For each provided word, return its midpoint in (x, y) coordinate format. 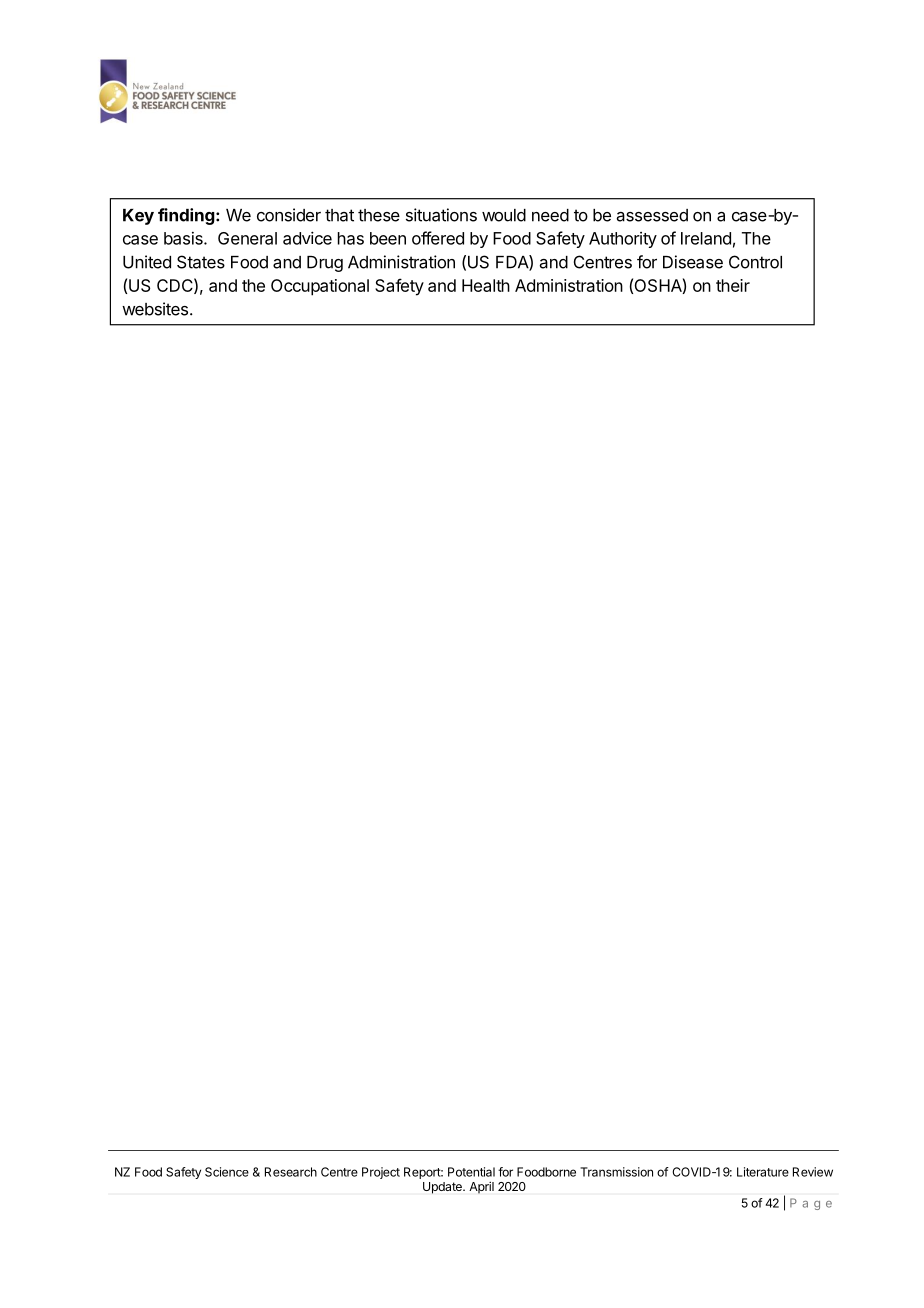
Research (291, 1172)
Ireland (706, 238)
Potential (471, 1172)
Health (486, 285)
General (247, 238)
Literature (763, 1172)
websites (156, 309)
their (733, 285)
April (481, 1187)
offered (438, 238)
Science (227, 1172)
